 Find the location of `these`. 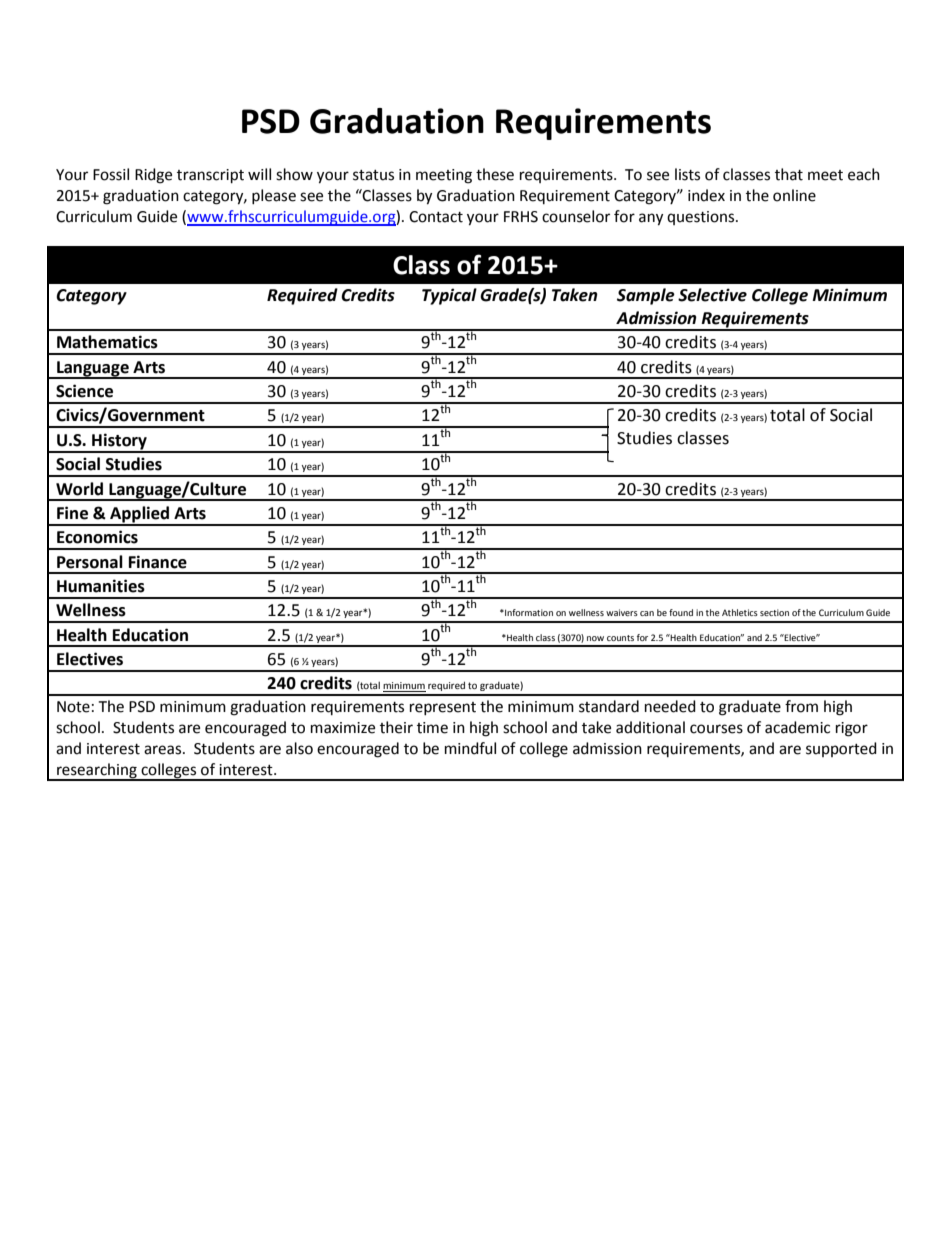

these is located at coordinates (495, 174).
